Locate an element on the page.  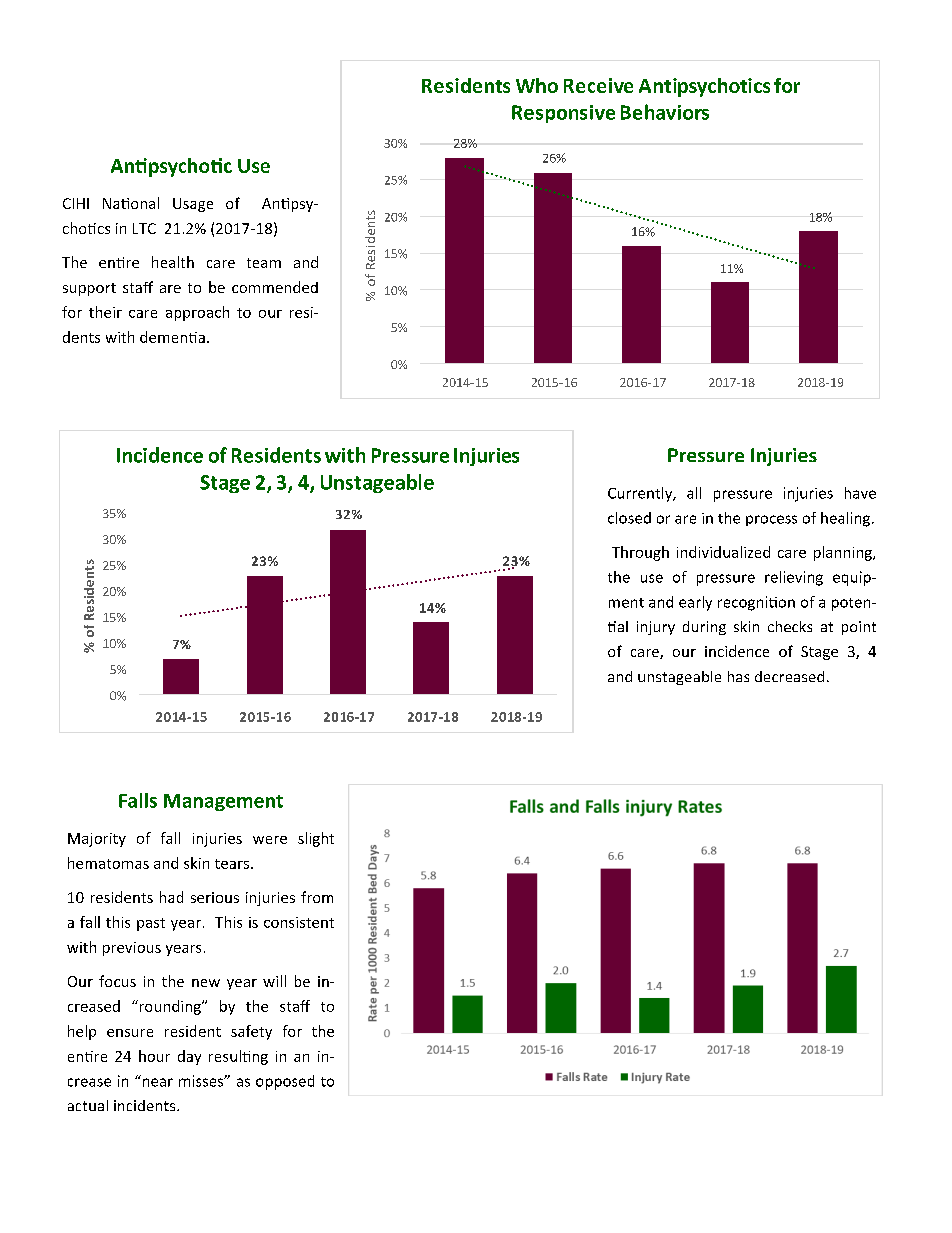
opposed is located at coordinates (285, 1082).
